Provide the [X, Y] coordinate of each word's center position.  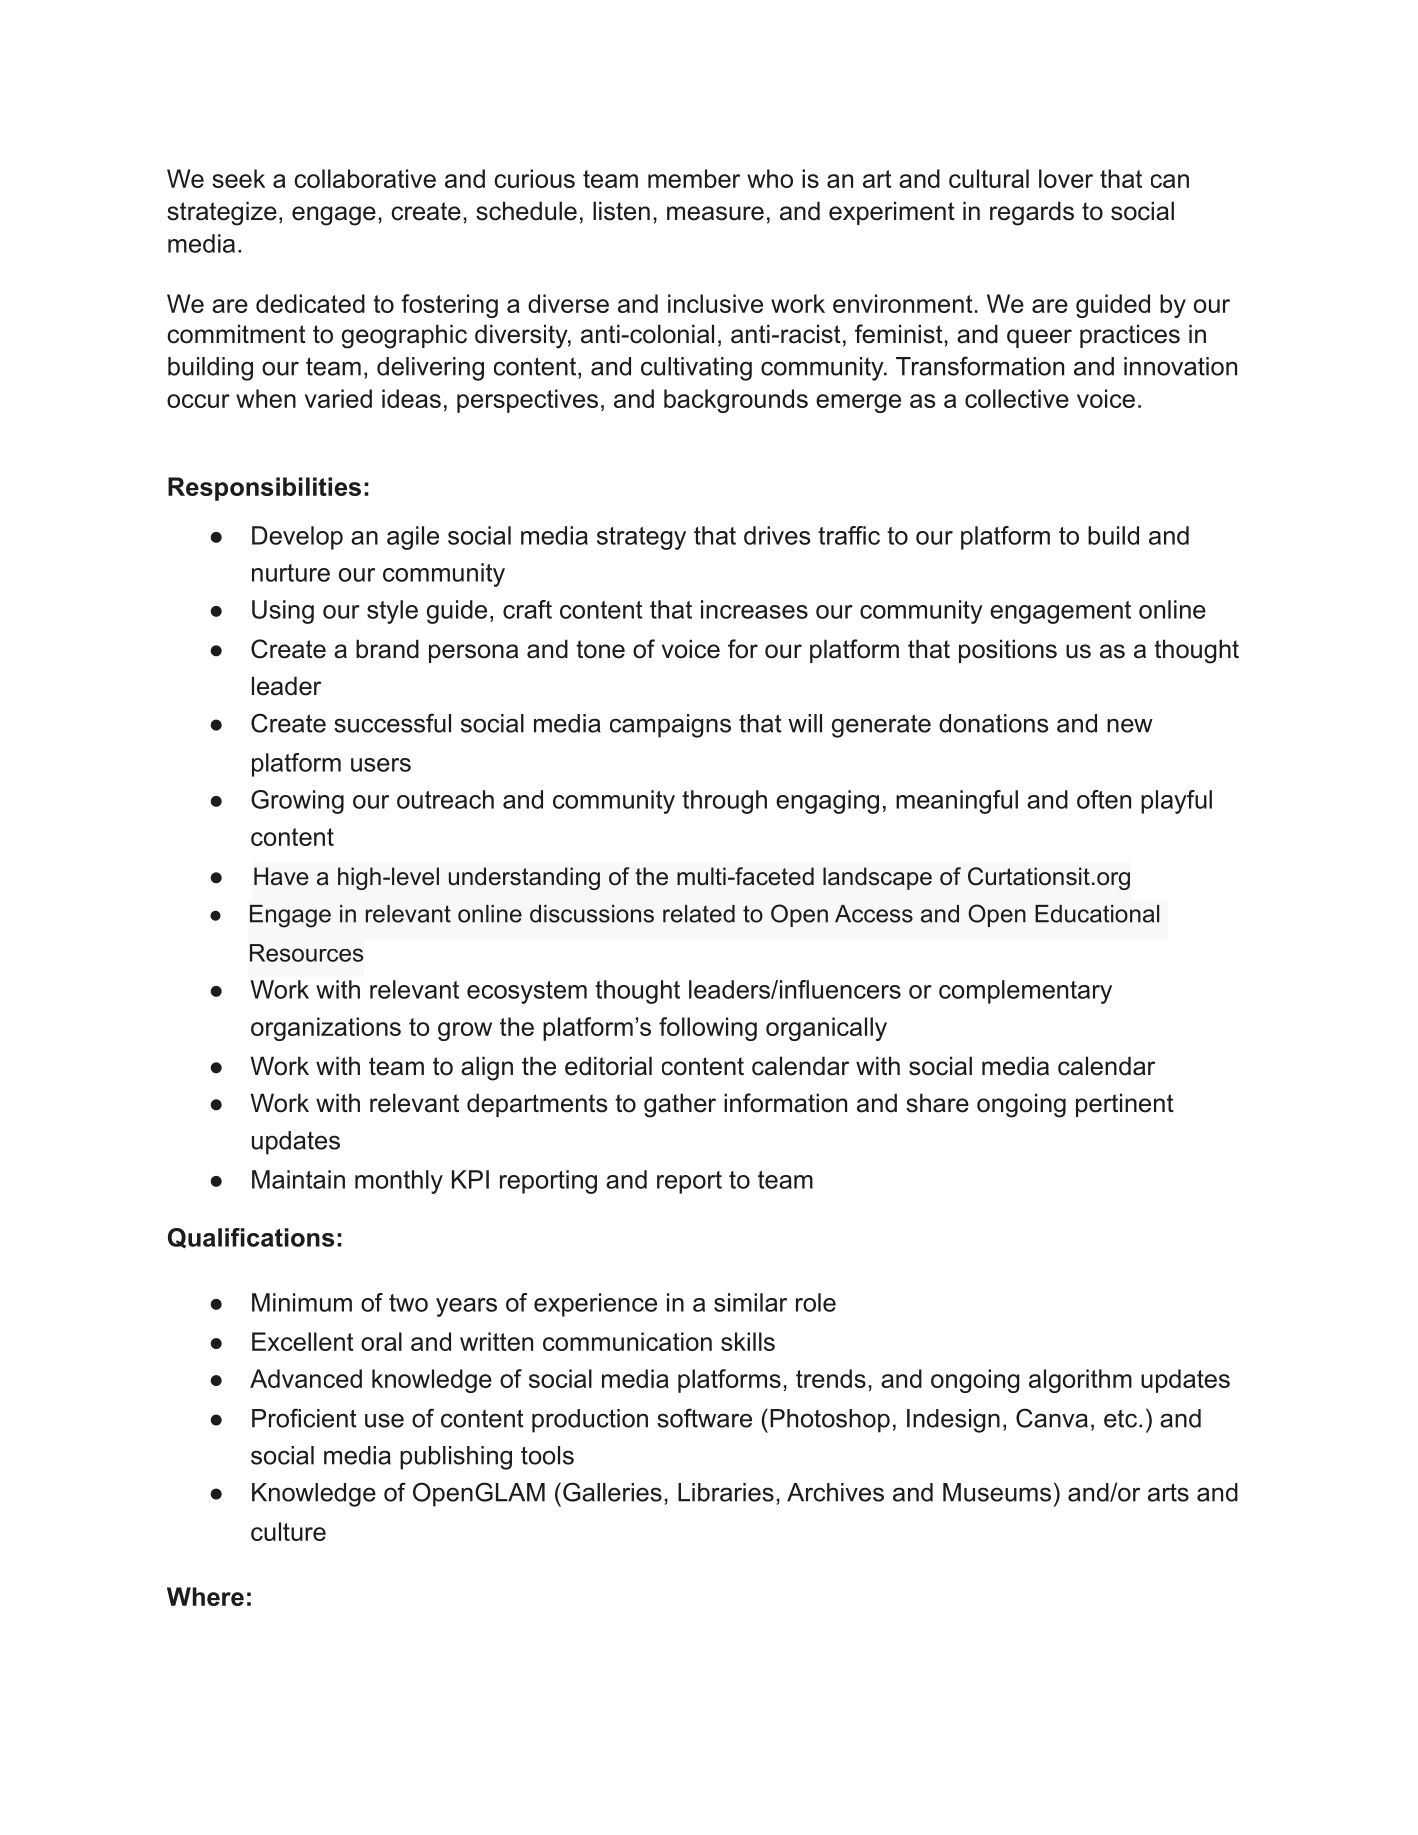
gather [680, 1105]
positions [1008, 651]
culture [288, 1531]
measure [715, 213]
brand [387, 649]
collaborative [365, 178]
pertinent [1125, 1105]
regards [1032, 213]
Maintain [298, 1179]
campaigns [670, 726]
